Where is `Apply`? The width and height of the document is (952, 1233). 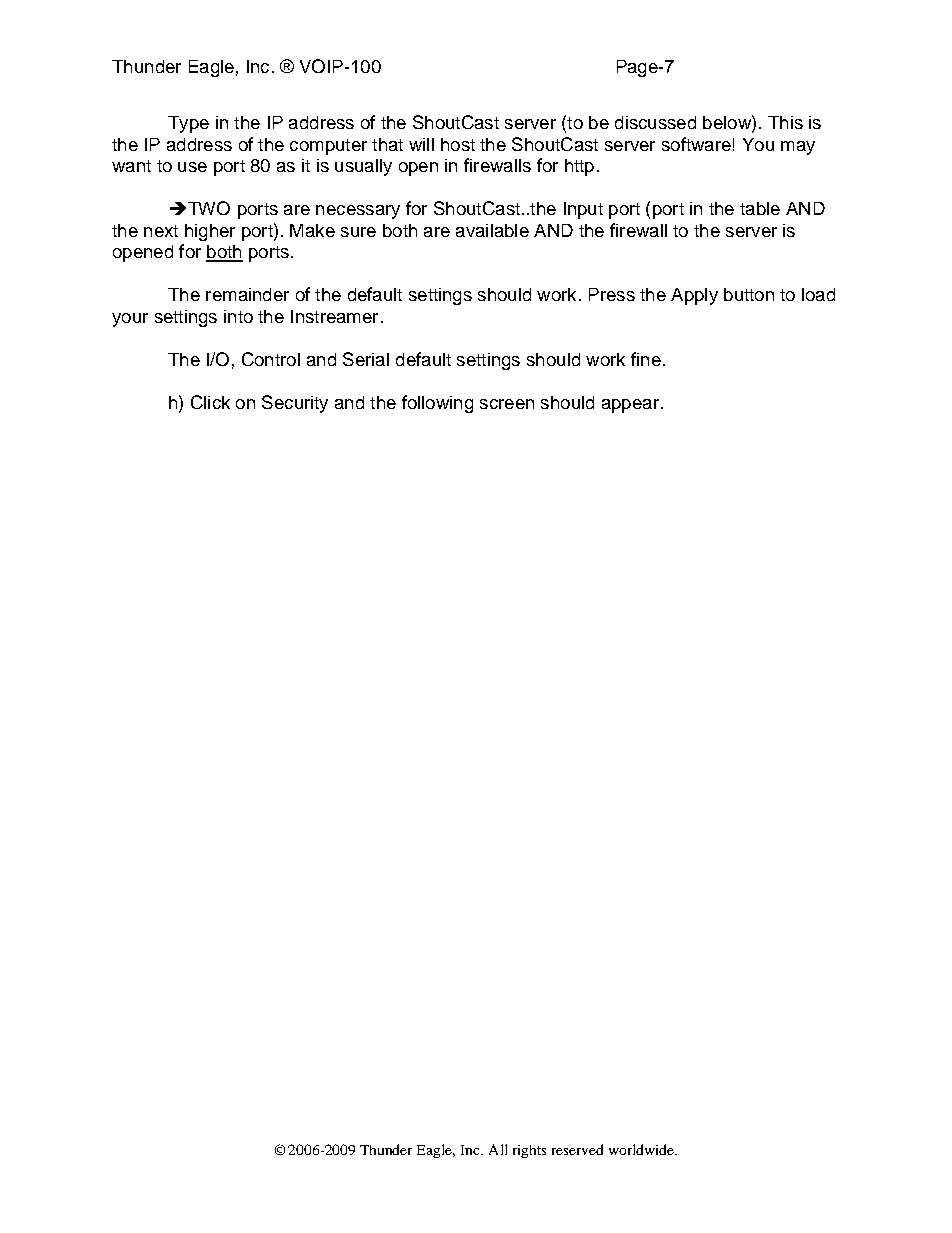
Apply is located at coordinates (694, 296).
